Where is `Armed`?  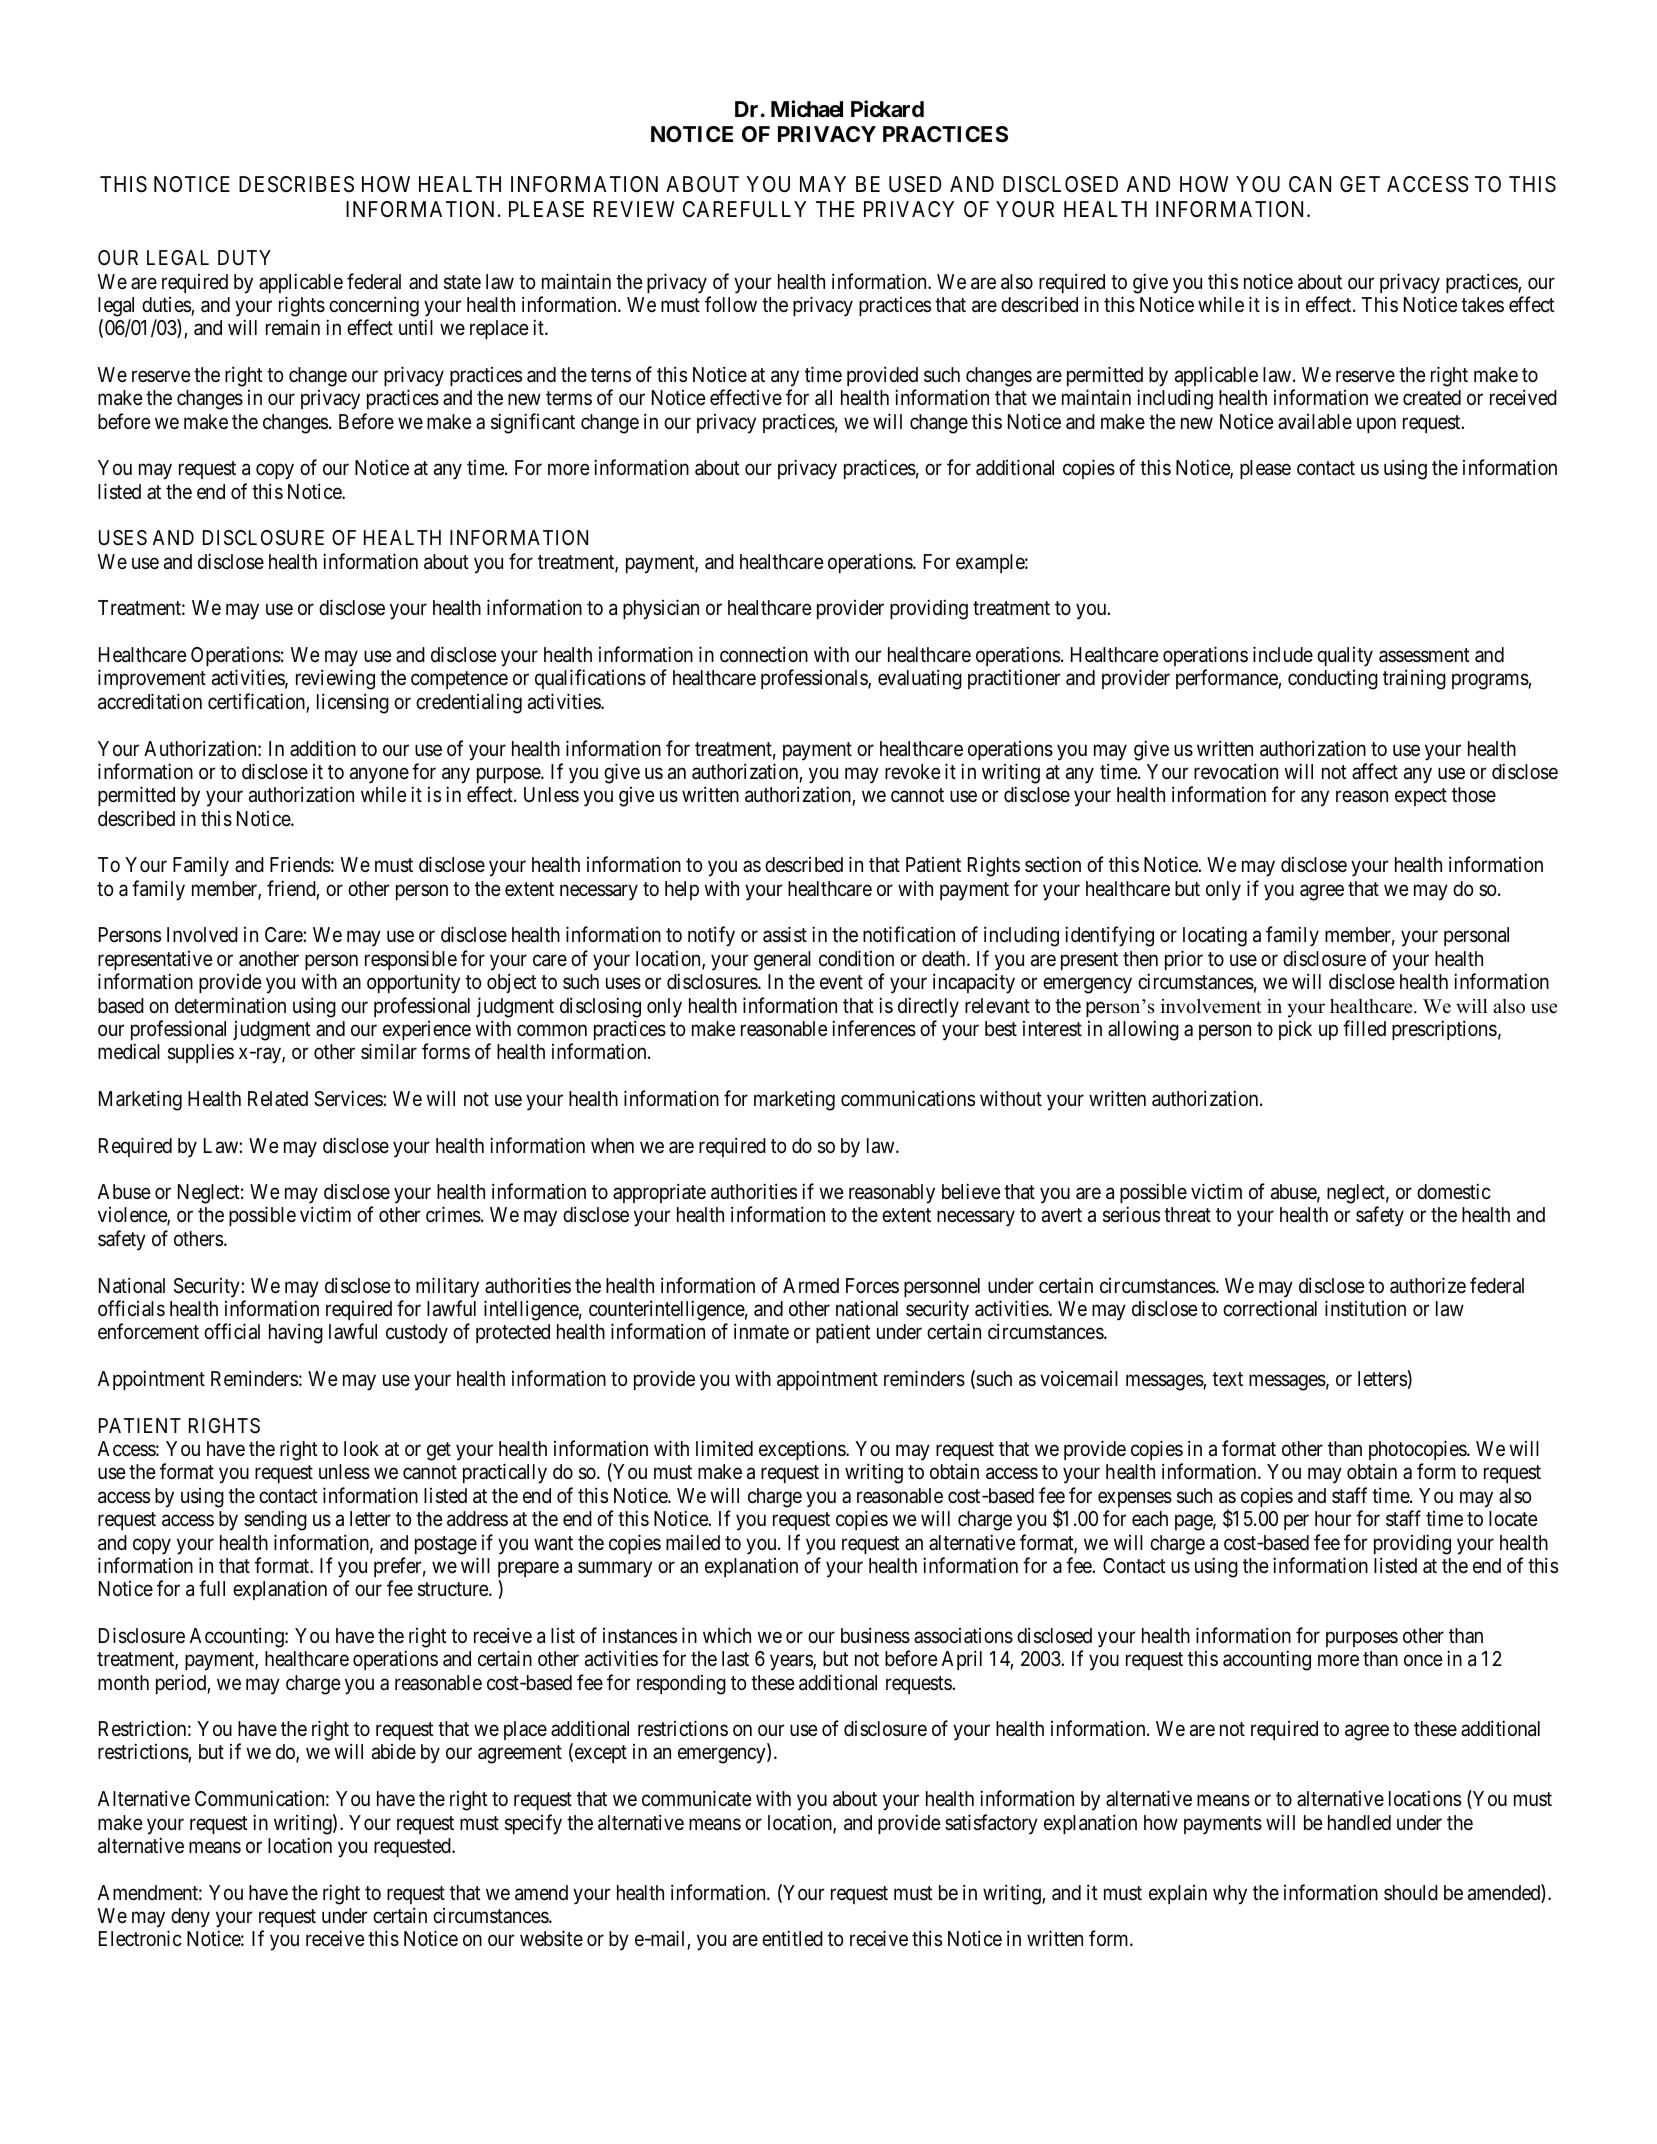 Armed is located at coordinates (811, 1285).
